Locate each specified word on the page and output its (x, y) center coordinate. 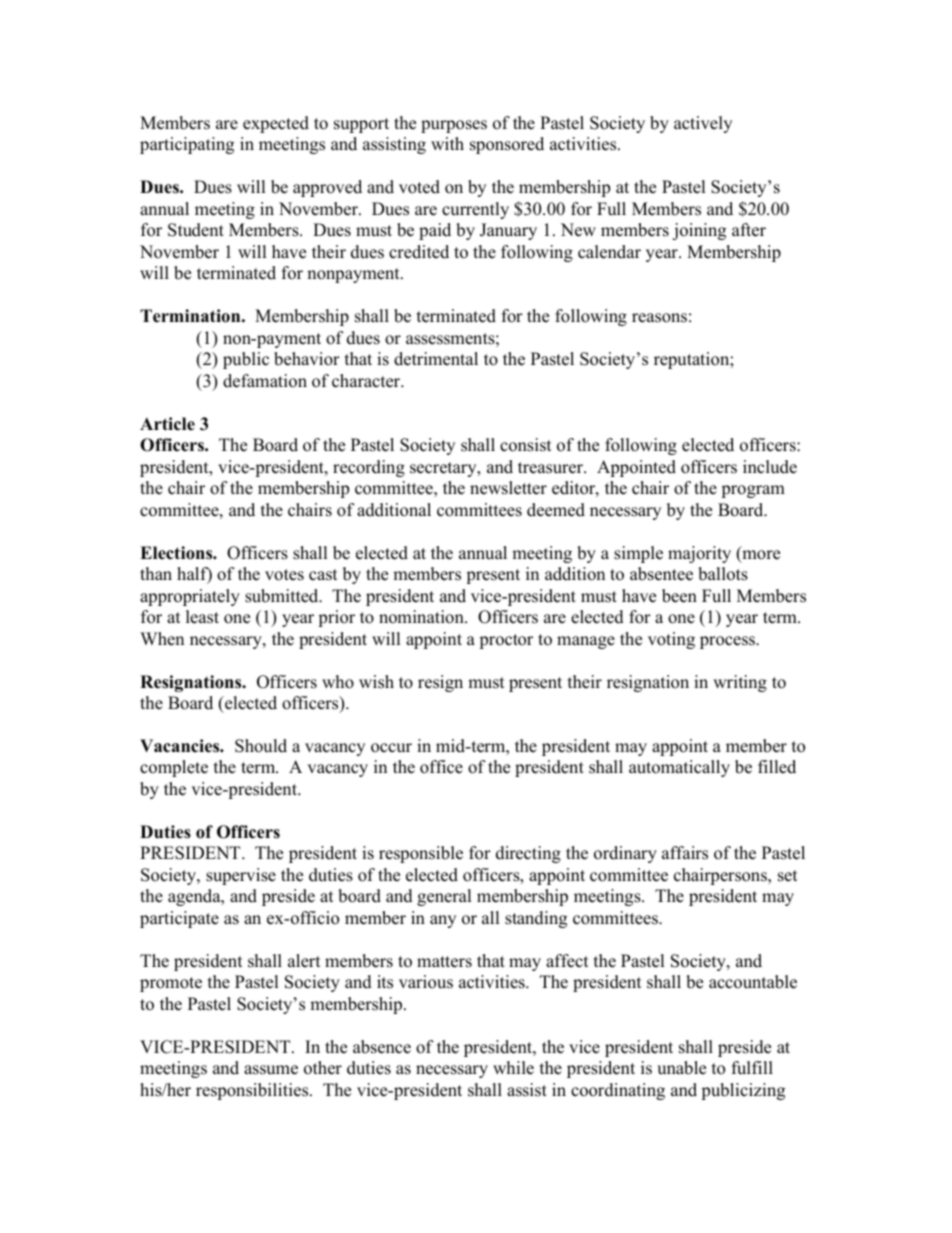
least (202, 617)
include (770, 467)
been (679, 596)
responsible (421, 854)
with (447, 143)
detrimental (436, 359)
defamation (265, 381)
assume (271, 1070)
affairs (685, 853)
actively (703, 124)
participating (187, 145)
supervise (241, 876)
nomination (422, 617)
